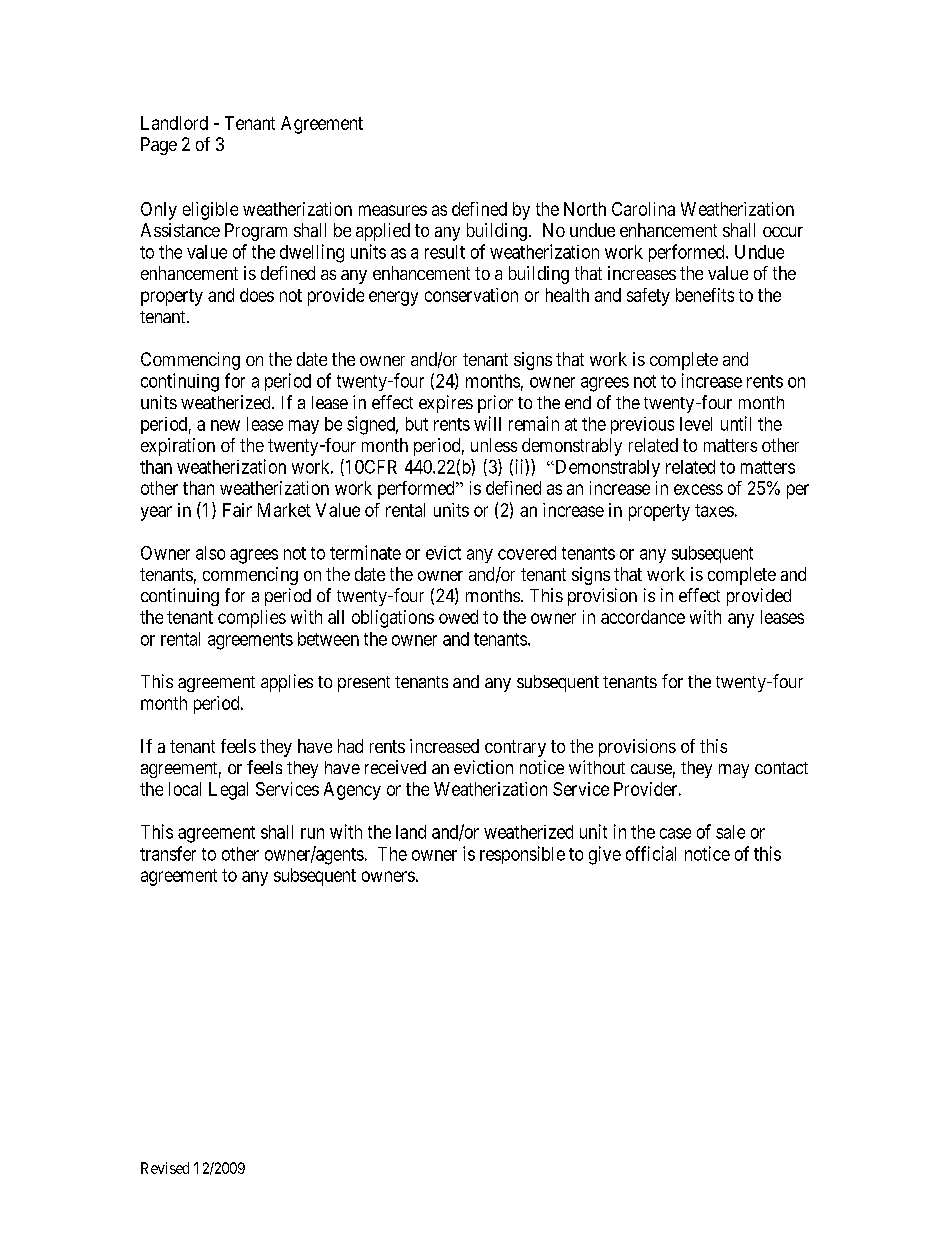  I want to click on measures, so click(393, 210).
